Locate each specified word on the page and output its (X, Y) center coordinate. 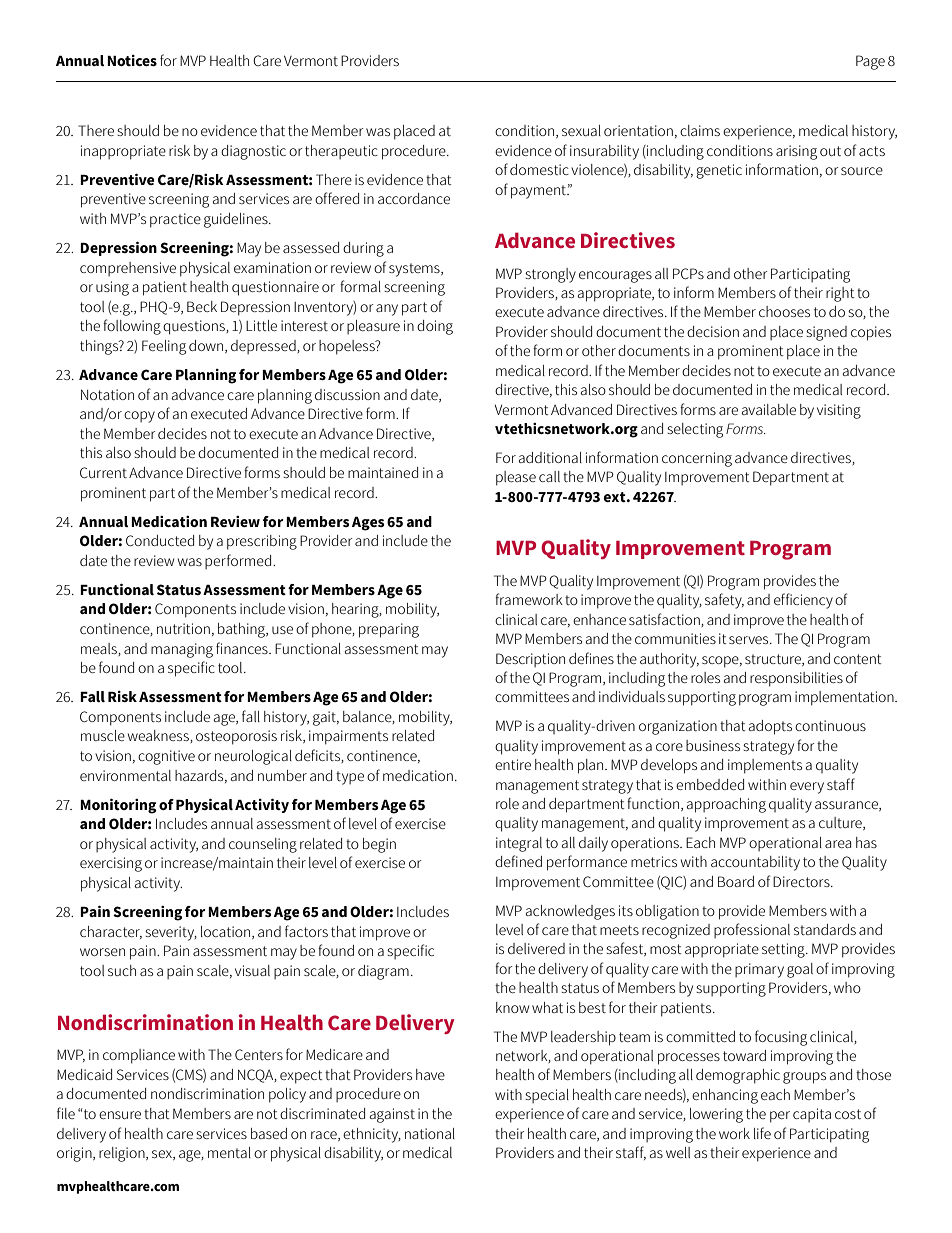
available (769, 409)
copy (139, 417)
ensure (120, 1115)
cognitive (166, 757)
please (516, 478)
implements (765, 766)
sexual (581, 130)
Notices (132, 60)
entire (513, 764)
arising (796, 152)
